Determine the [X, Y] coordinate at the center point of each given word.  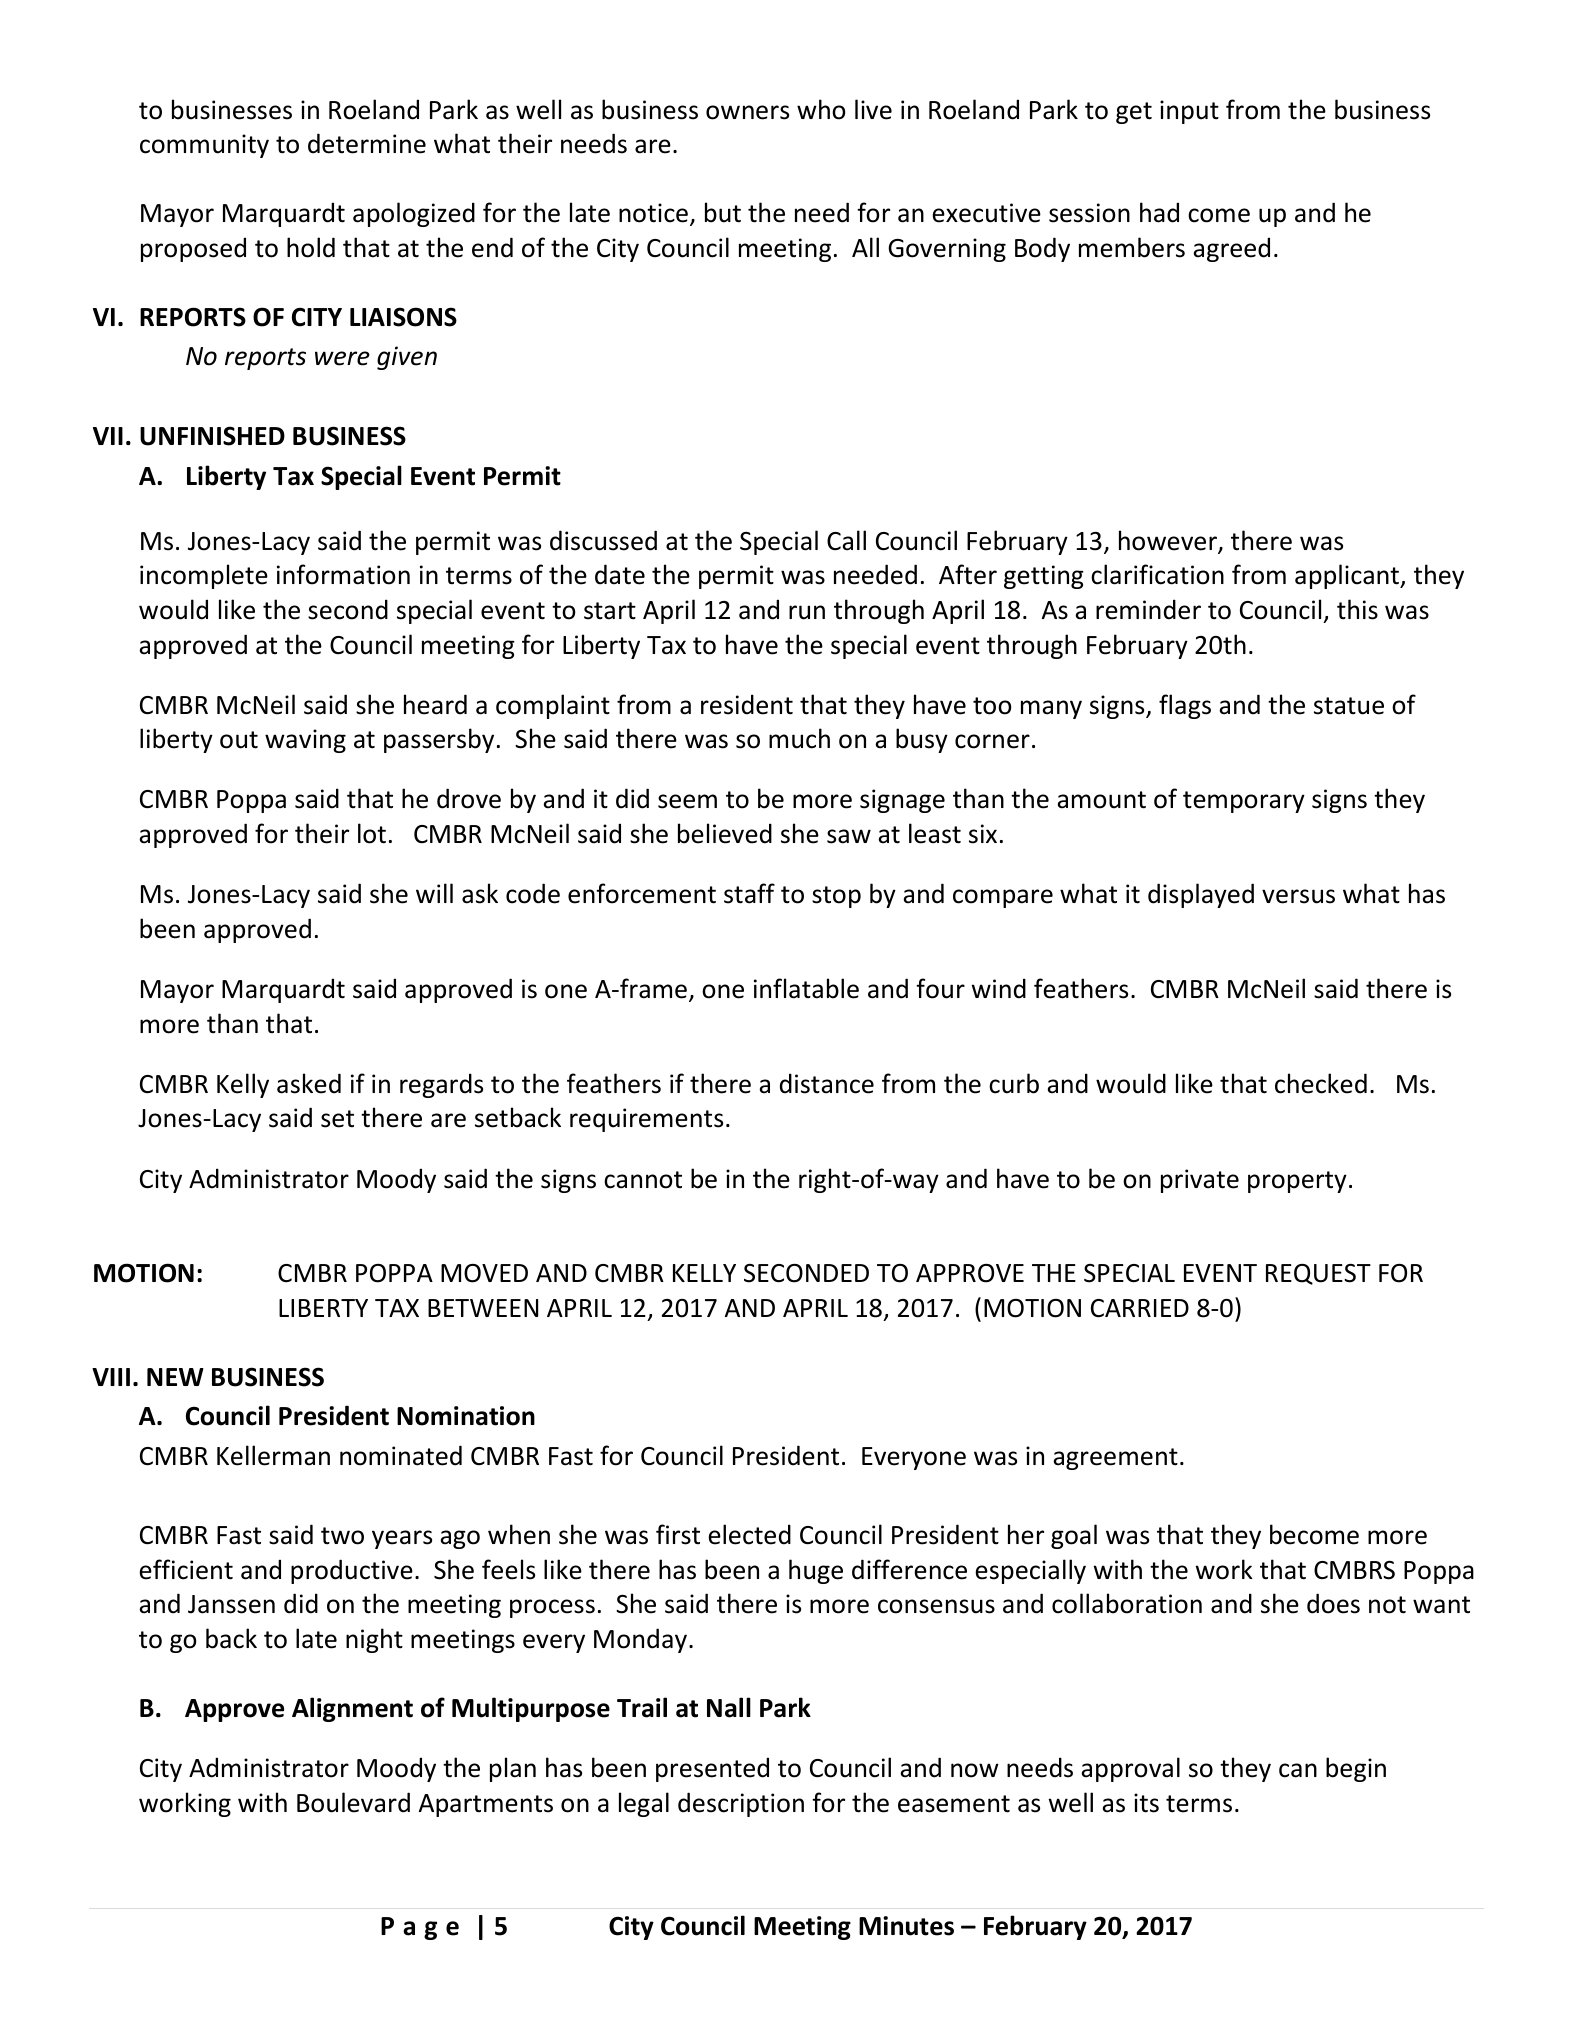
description [741, 1804]
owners [747, 112]
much [799, 738]
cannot [643, 1180]
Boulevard [353, 1802]
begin [1356, 1769]
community [204, 146]
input [1189, 112]
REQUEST [1318, 1274]
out [239, 740]
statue [1349, 706]
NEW [175, 1377]
